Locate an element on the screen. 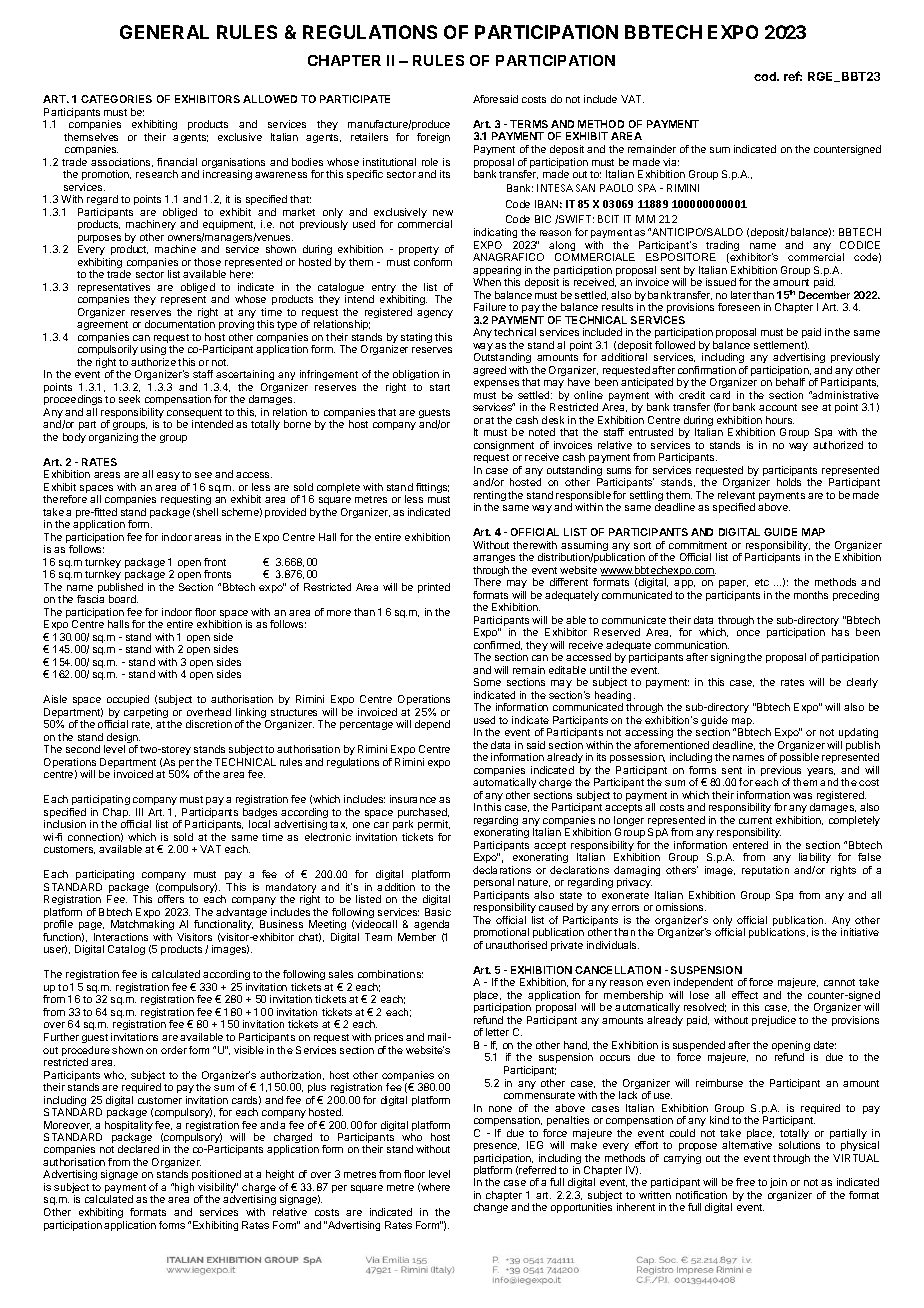 The width and height of the screenshot is (924, 1308). foreign is located at coordinates (433, 138).
